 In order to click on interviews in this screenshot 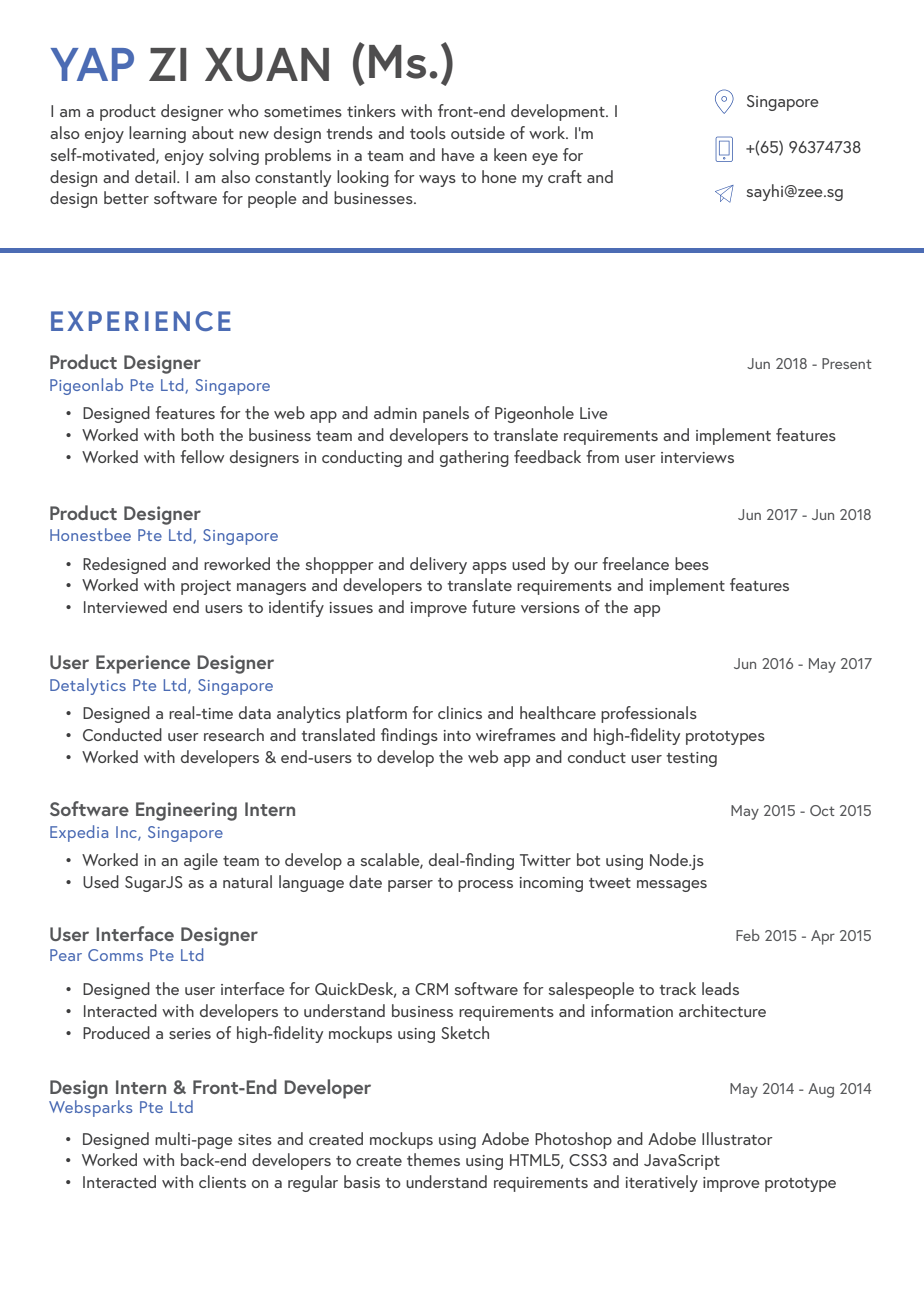, I will do `click(697, 457)`.
